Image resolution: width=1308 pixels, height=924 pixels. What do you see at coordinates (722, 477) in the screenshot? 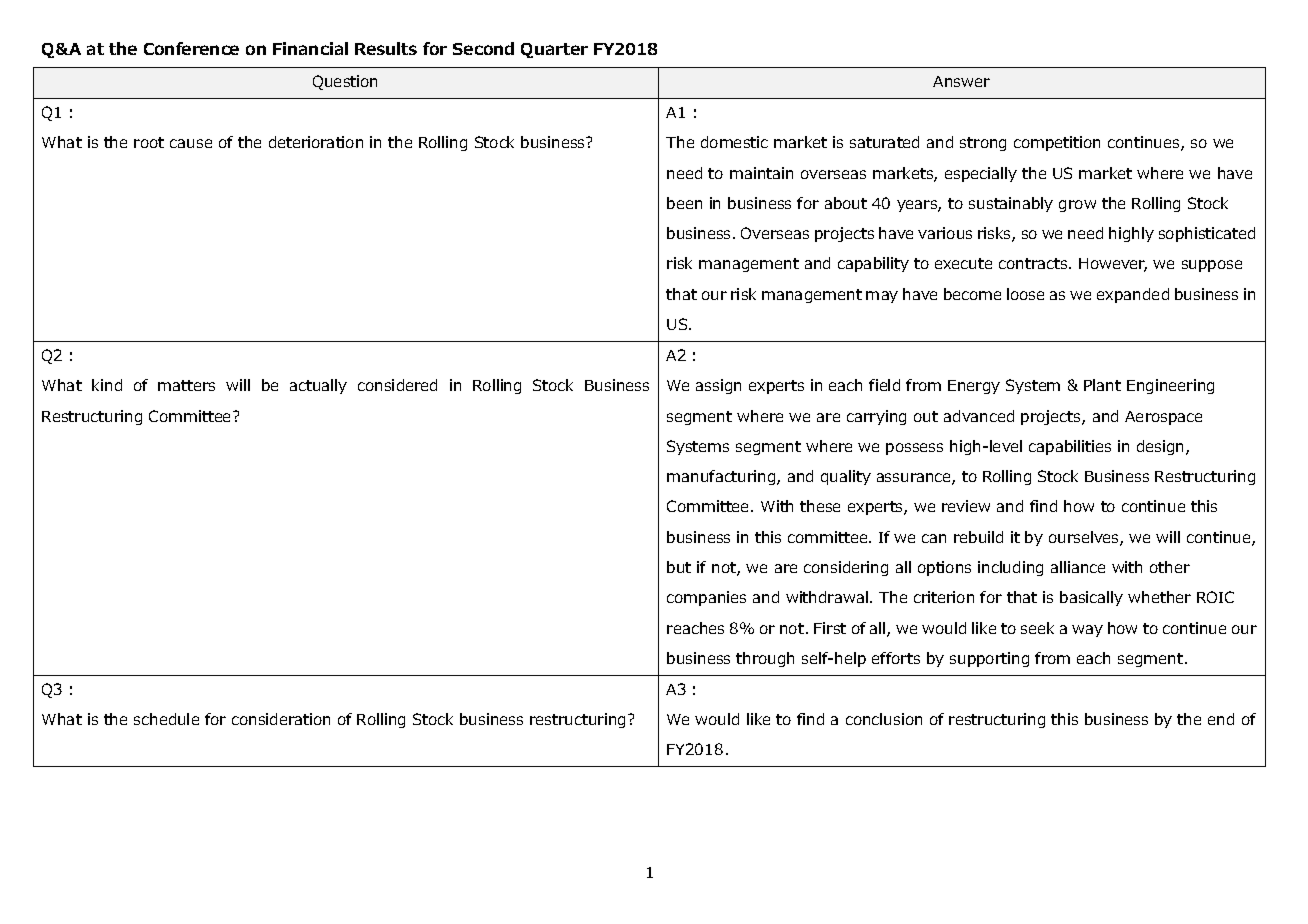
I see `manufacturing` at bounding box center [722, 477].
